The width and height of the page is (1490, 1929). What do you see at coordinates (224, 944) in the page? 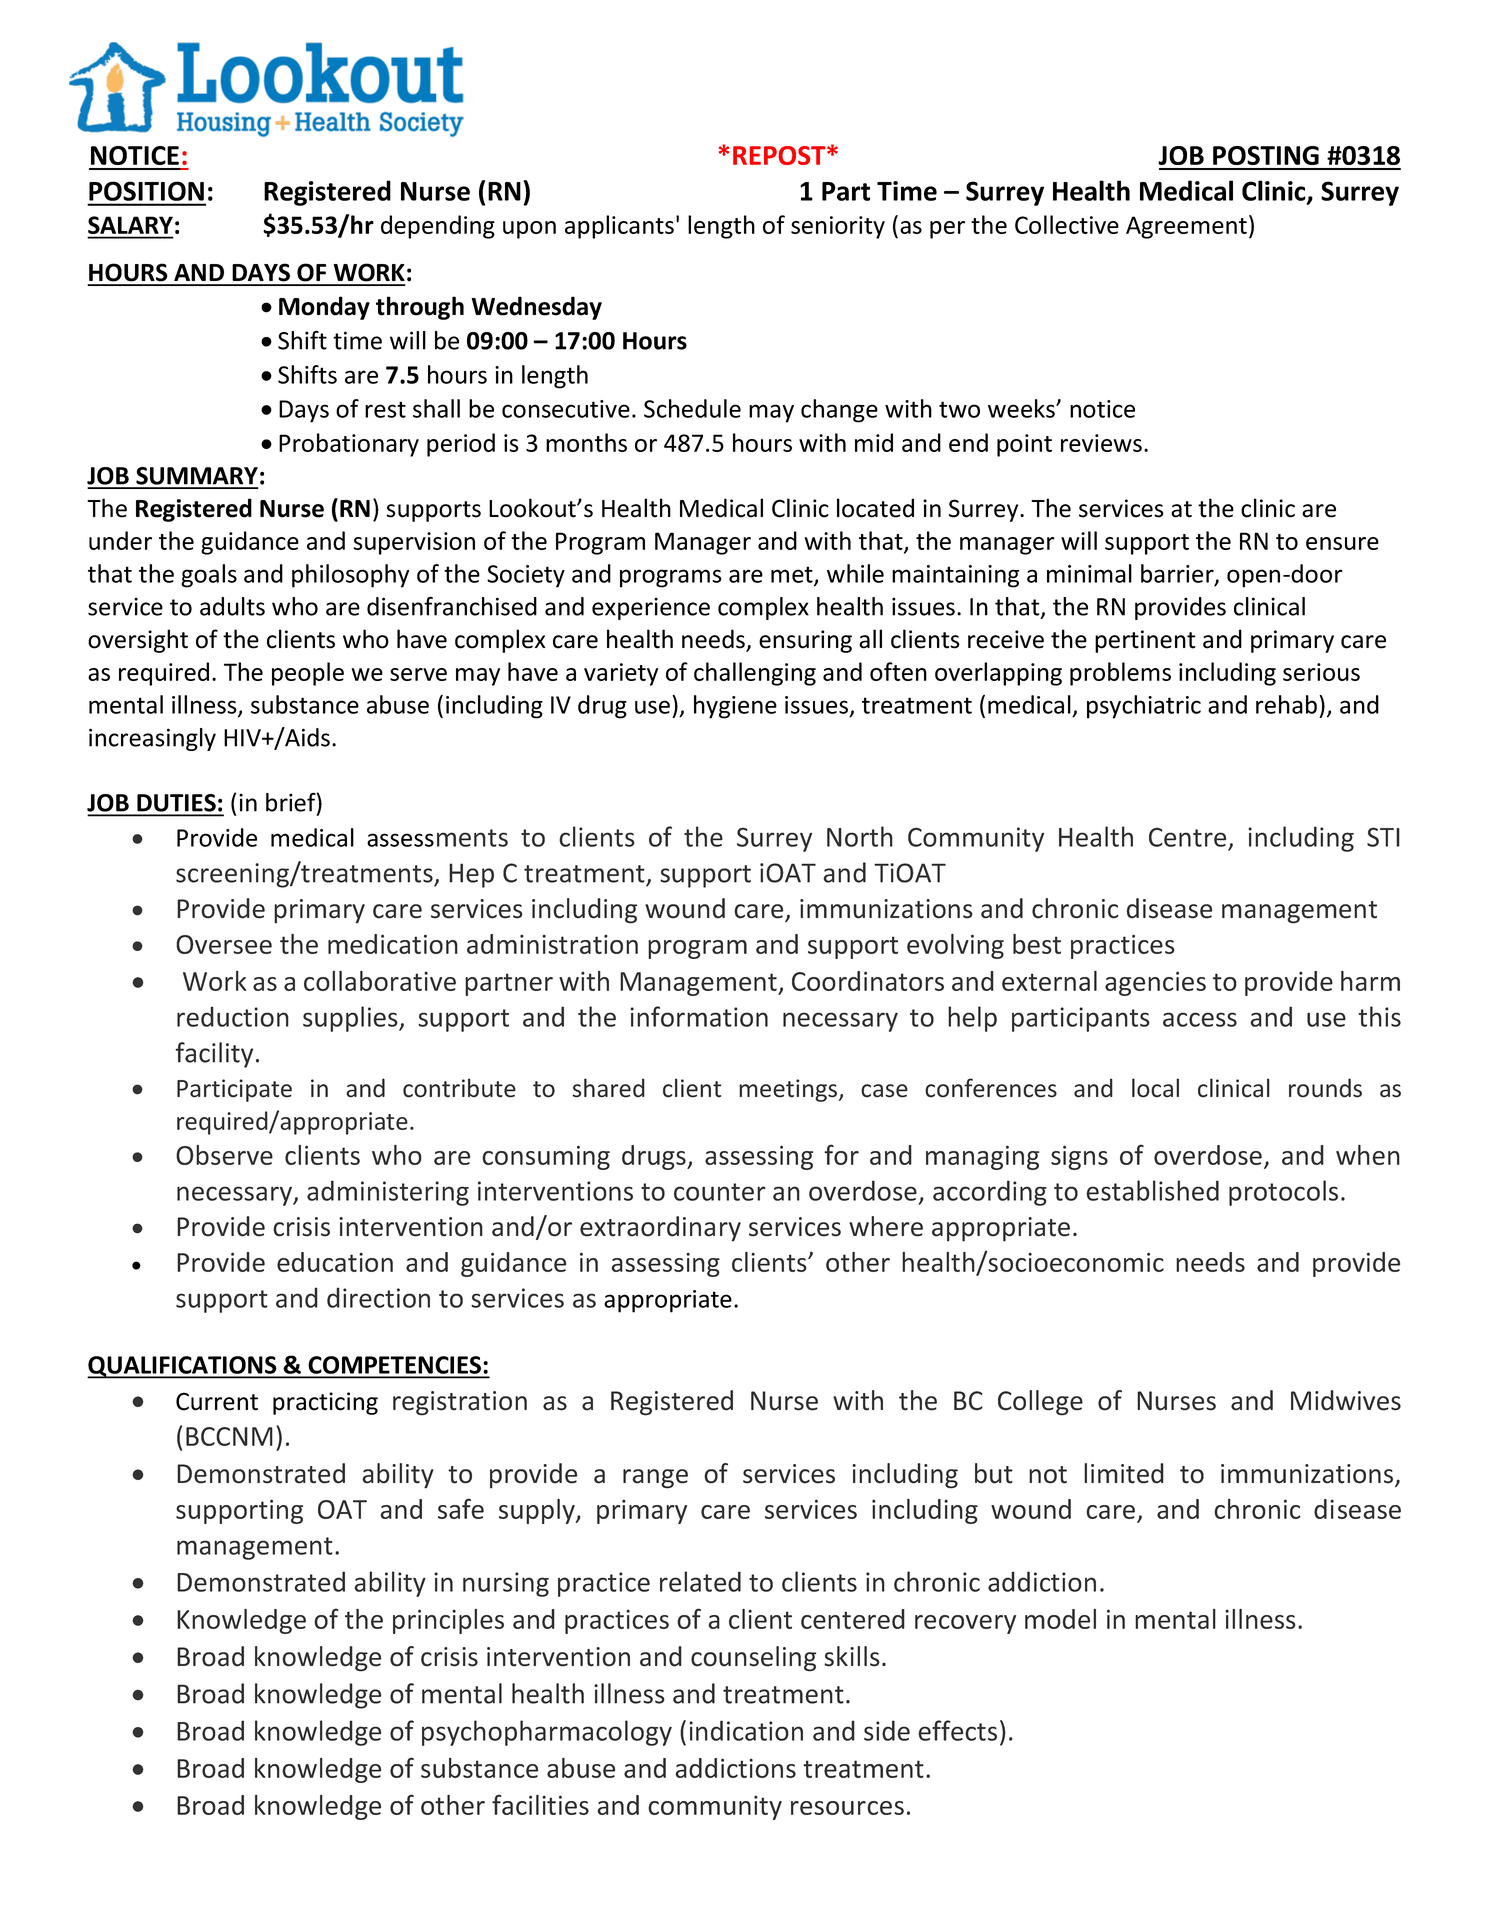
I see `Oversee` at bounding box center [224, 944].
